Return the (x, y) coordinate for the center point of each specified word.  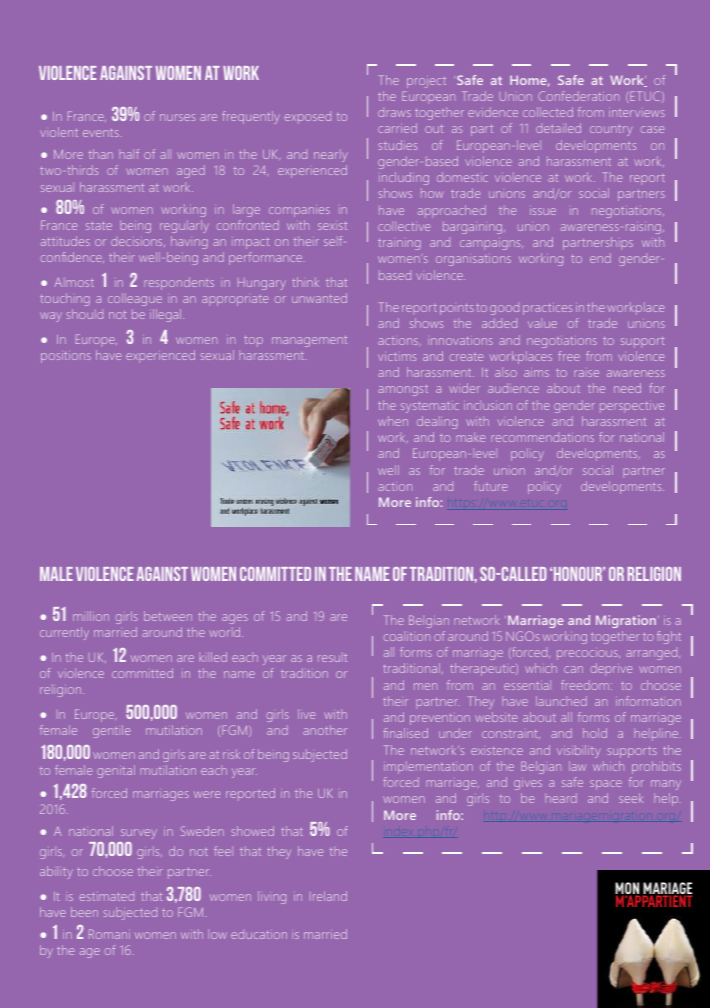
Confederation (578, 96)
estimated (107, 897)
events (101, 133)
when (393, 421)
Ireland (330, 896)
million (91, 616)
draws (394, 113)
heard (561, 798)
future (490, 486)
